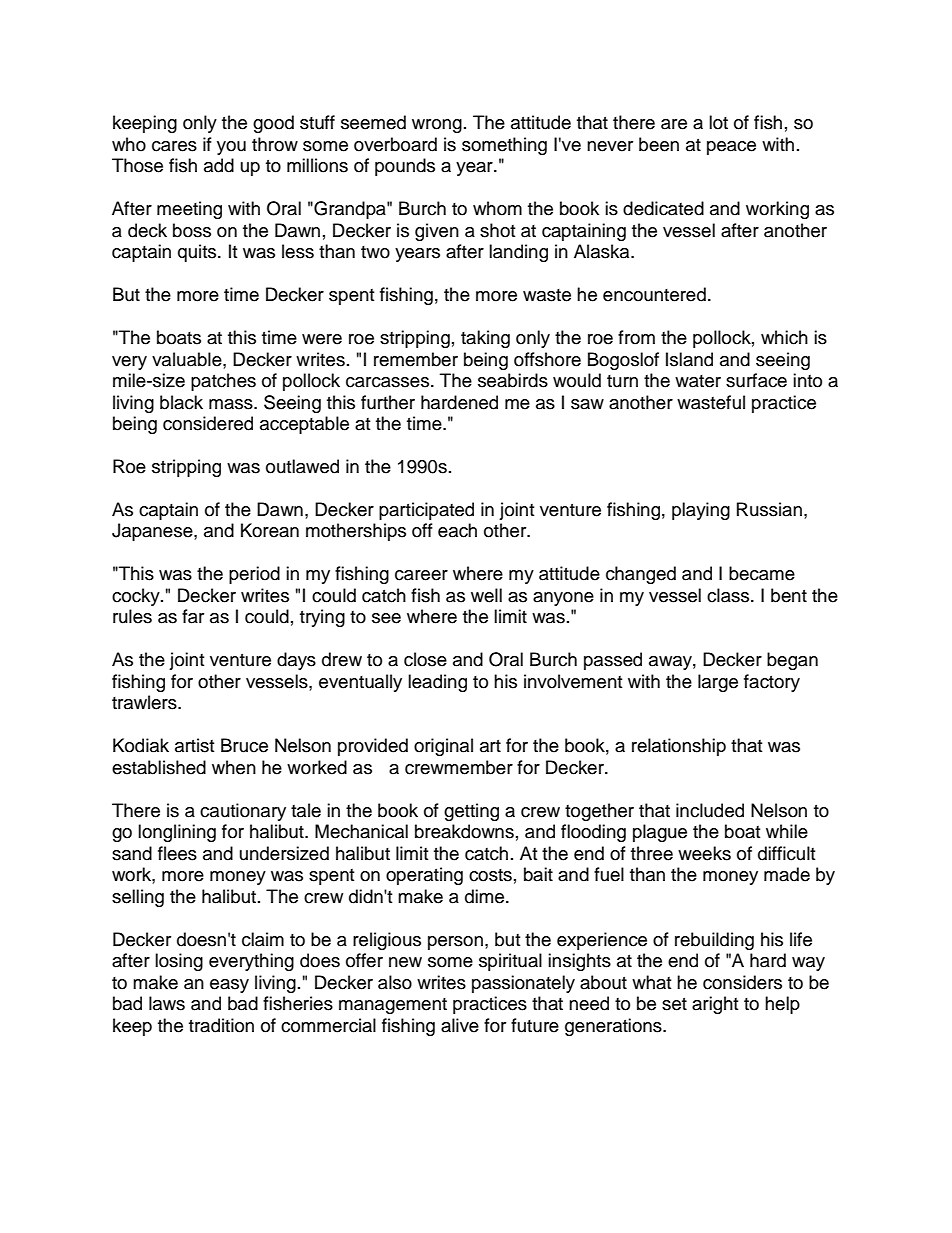 This screenshot has height=1233, width=952. What do you see at coordinates (208, 423) in the screenshot?
I see `considered` at bounding box center [208, 423].
